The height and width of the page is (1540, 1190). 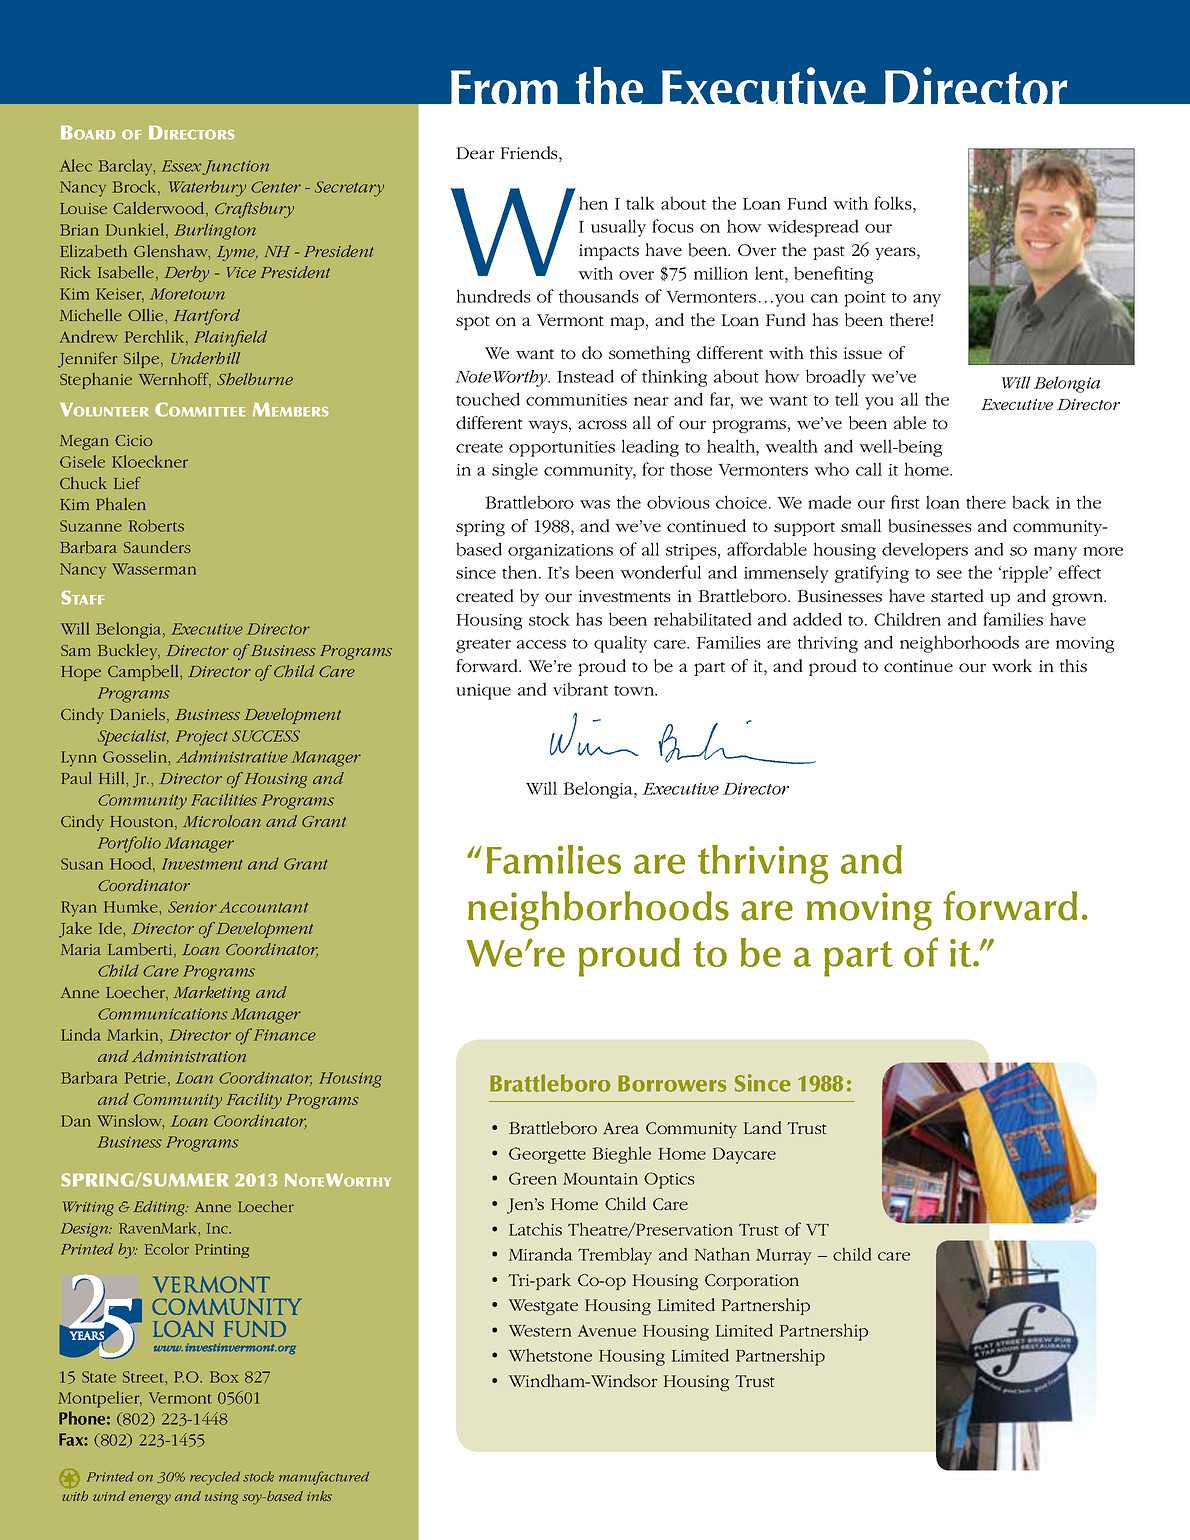 I want to click on work, so click(x=1012, y=665).
